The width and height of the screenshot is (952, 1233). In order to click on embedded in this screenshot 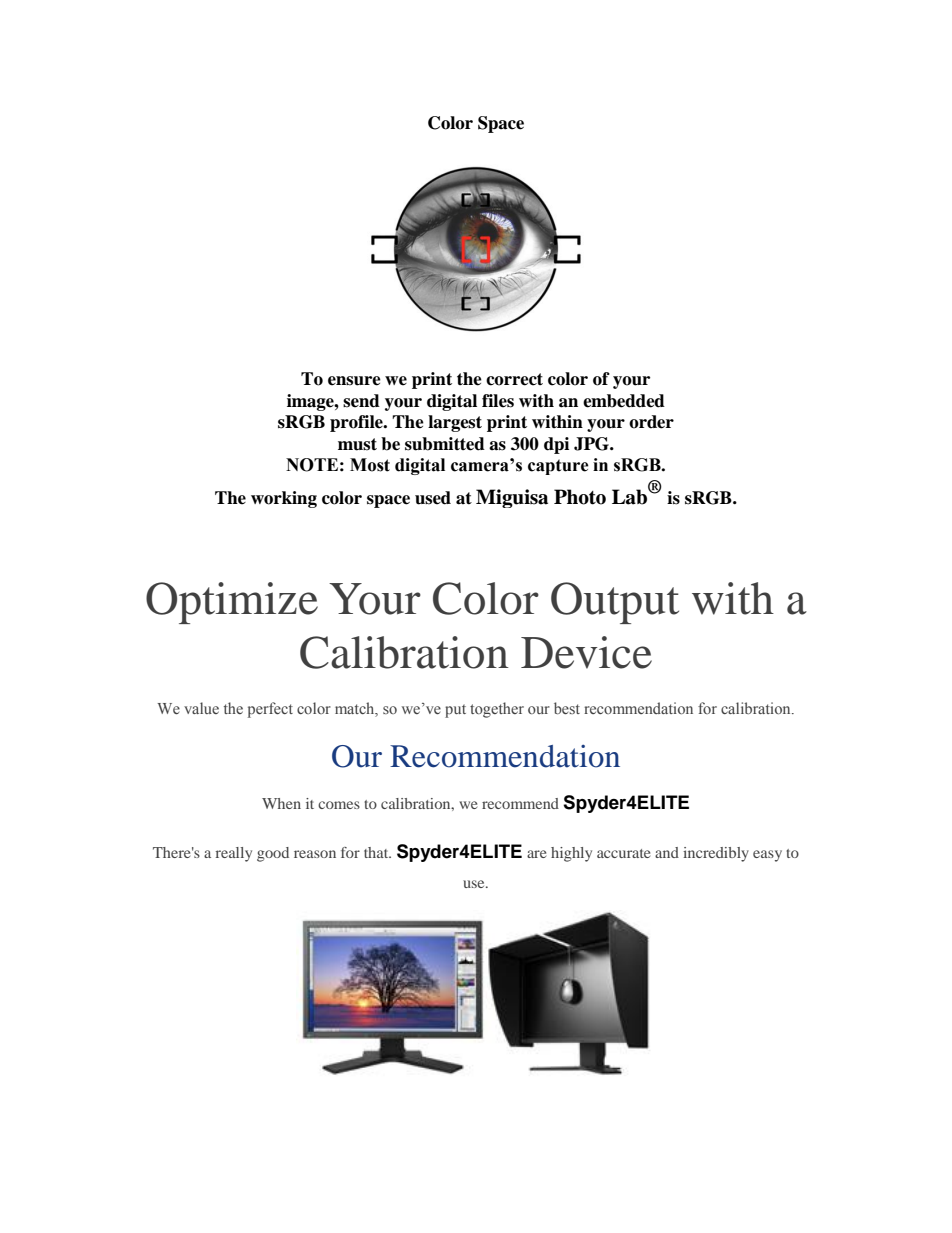, I will do `click(624, 401)`.
